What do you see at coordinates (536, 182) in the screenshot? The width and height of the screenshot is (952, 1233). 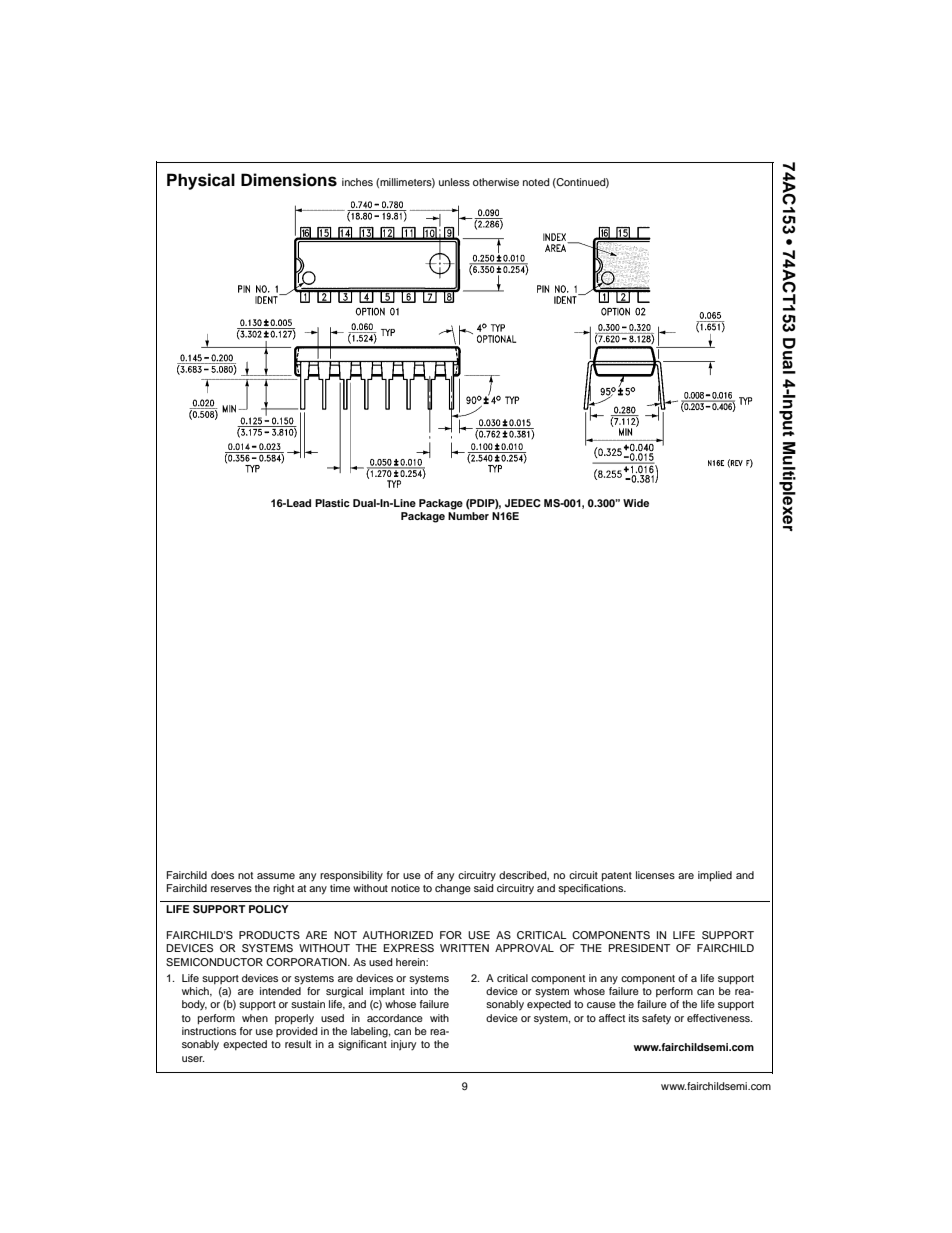 I see `noted` at bounding box center [536, 182].
